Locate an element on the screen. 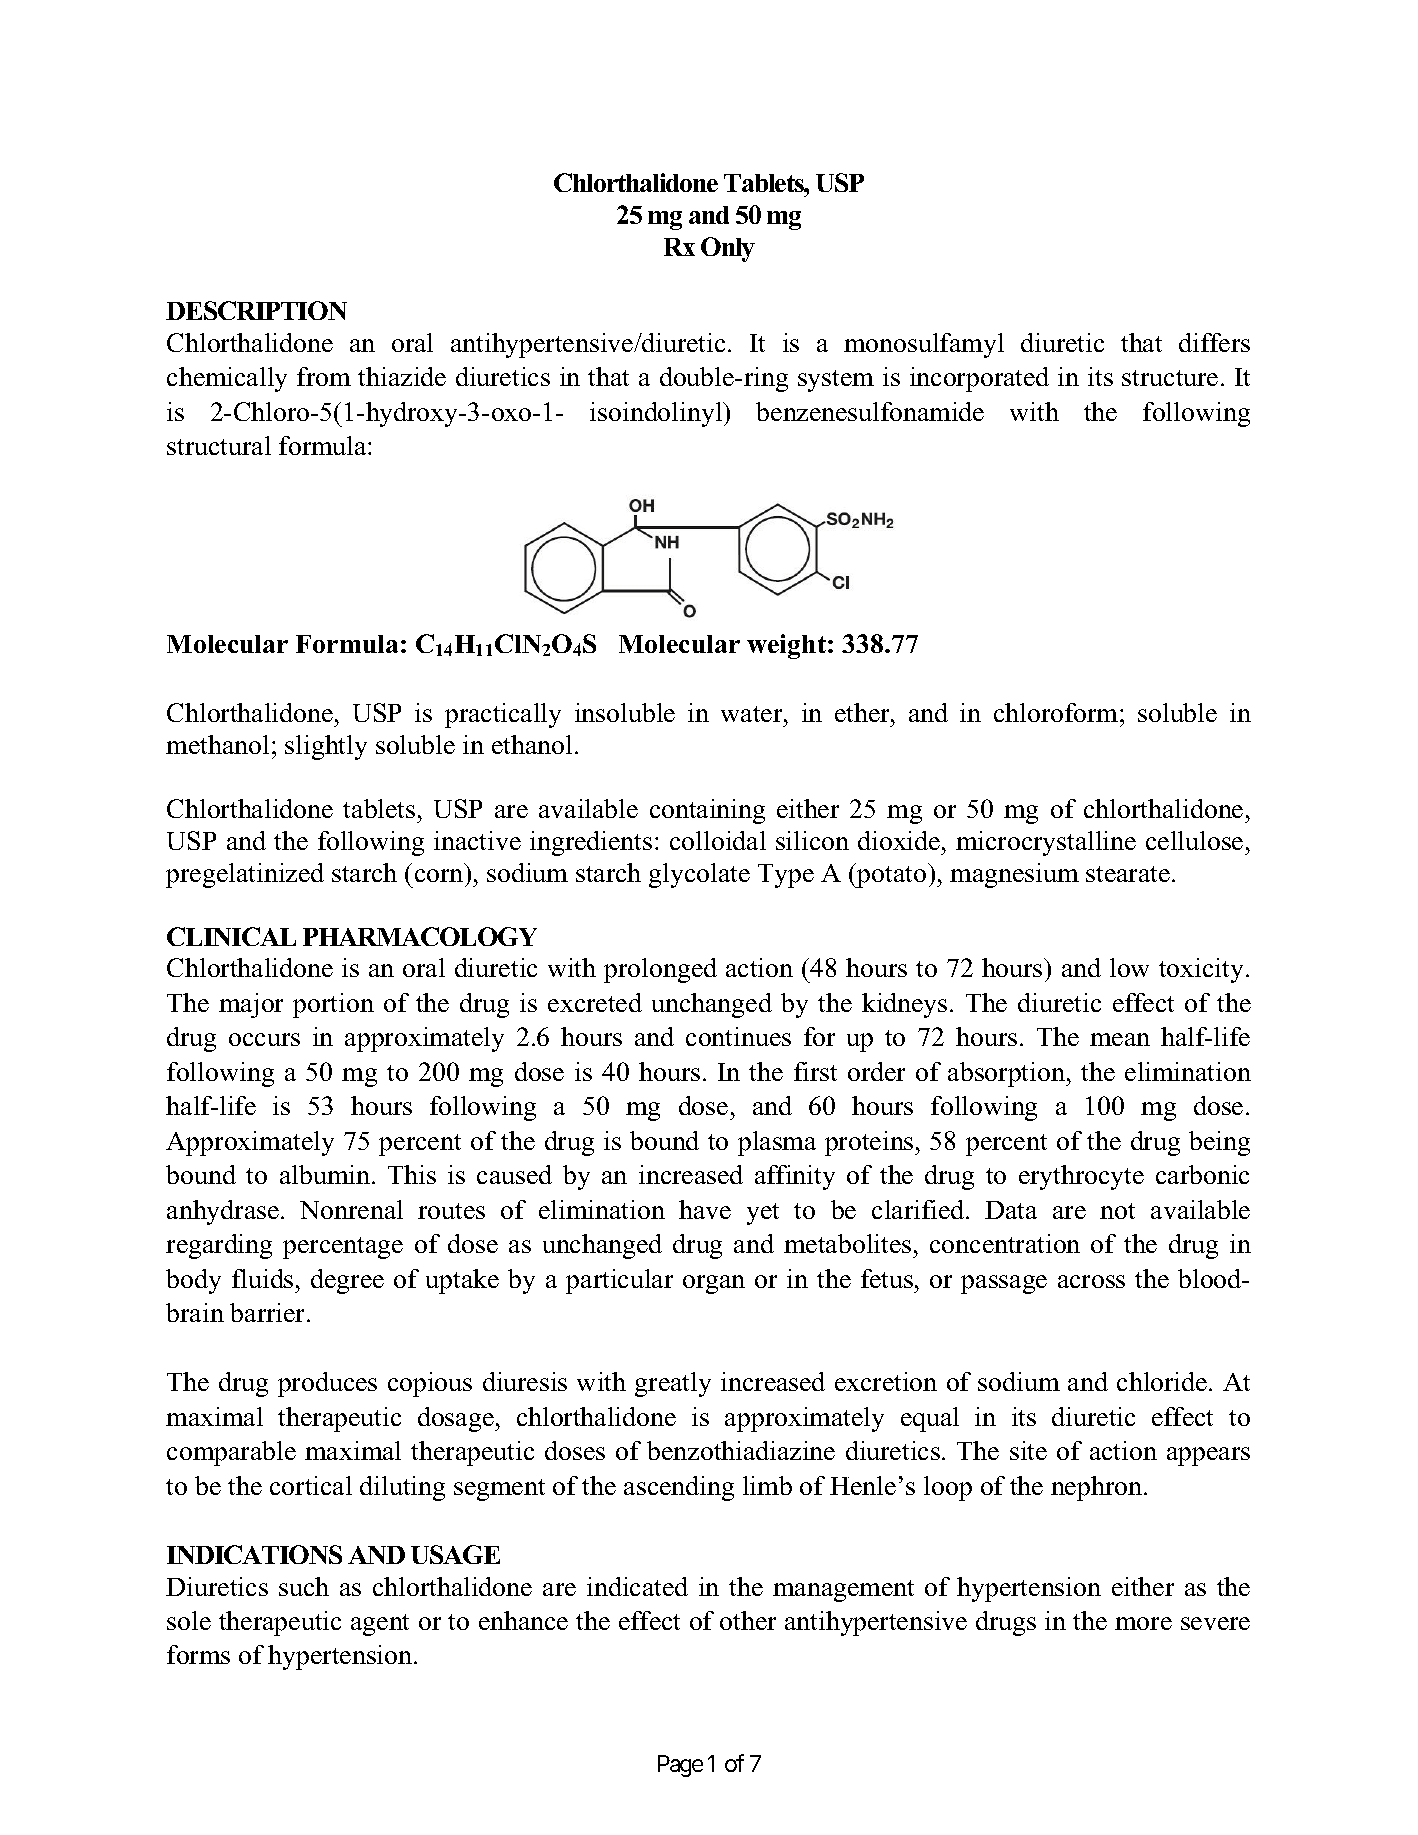 The image size is (1418, 1835). Only is located at coordinates (728, 249).
